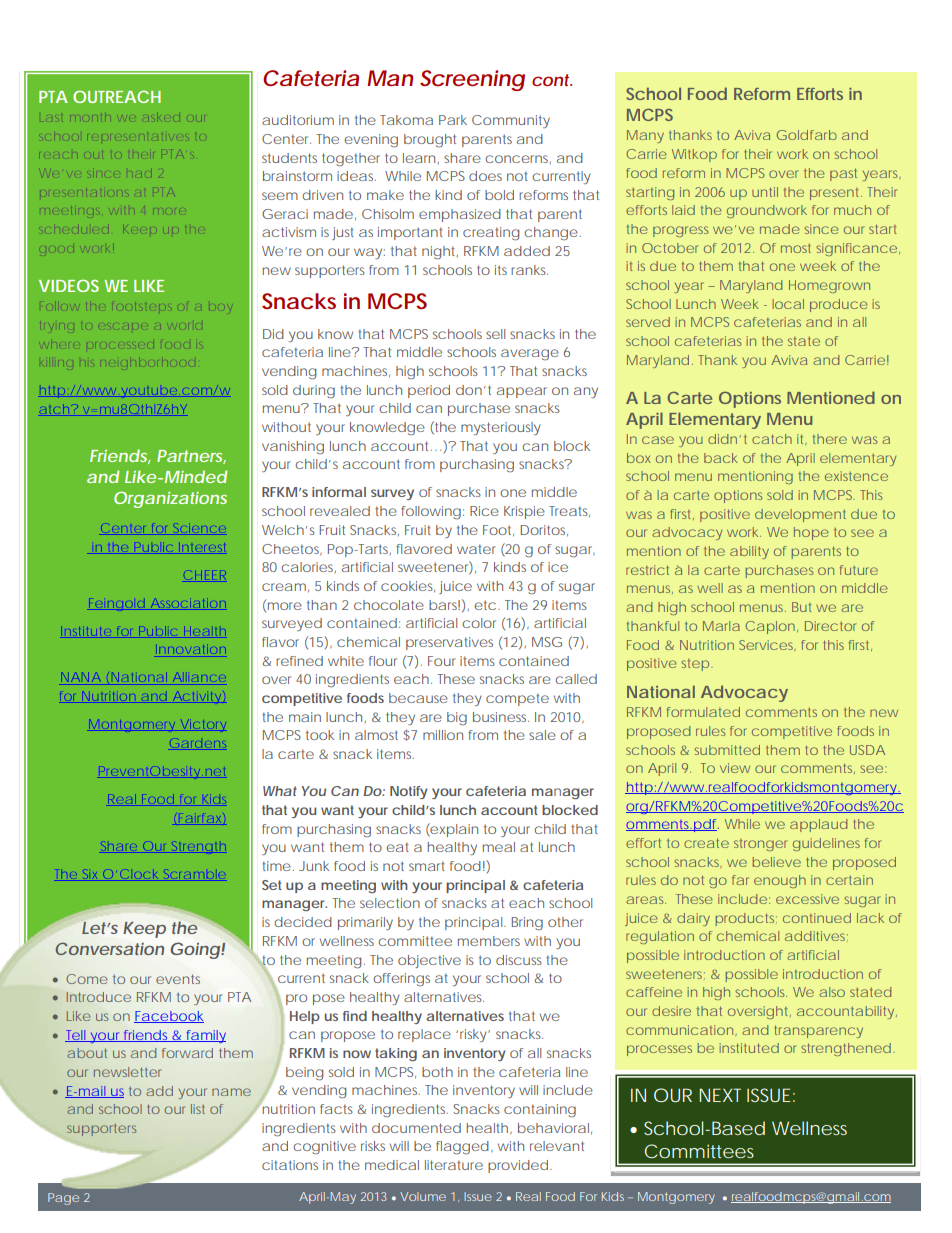 The width and height of the document is (952, 1233). I want to click on Goldfarb, so click(807, 135).
